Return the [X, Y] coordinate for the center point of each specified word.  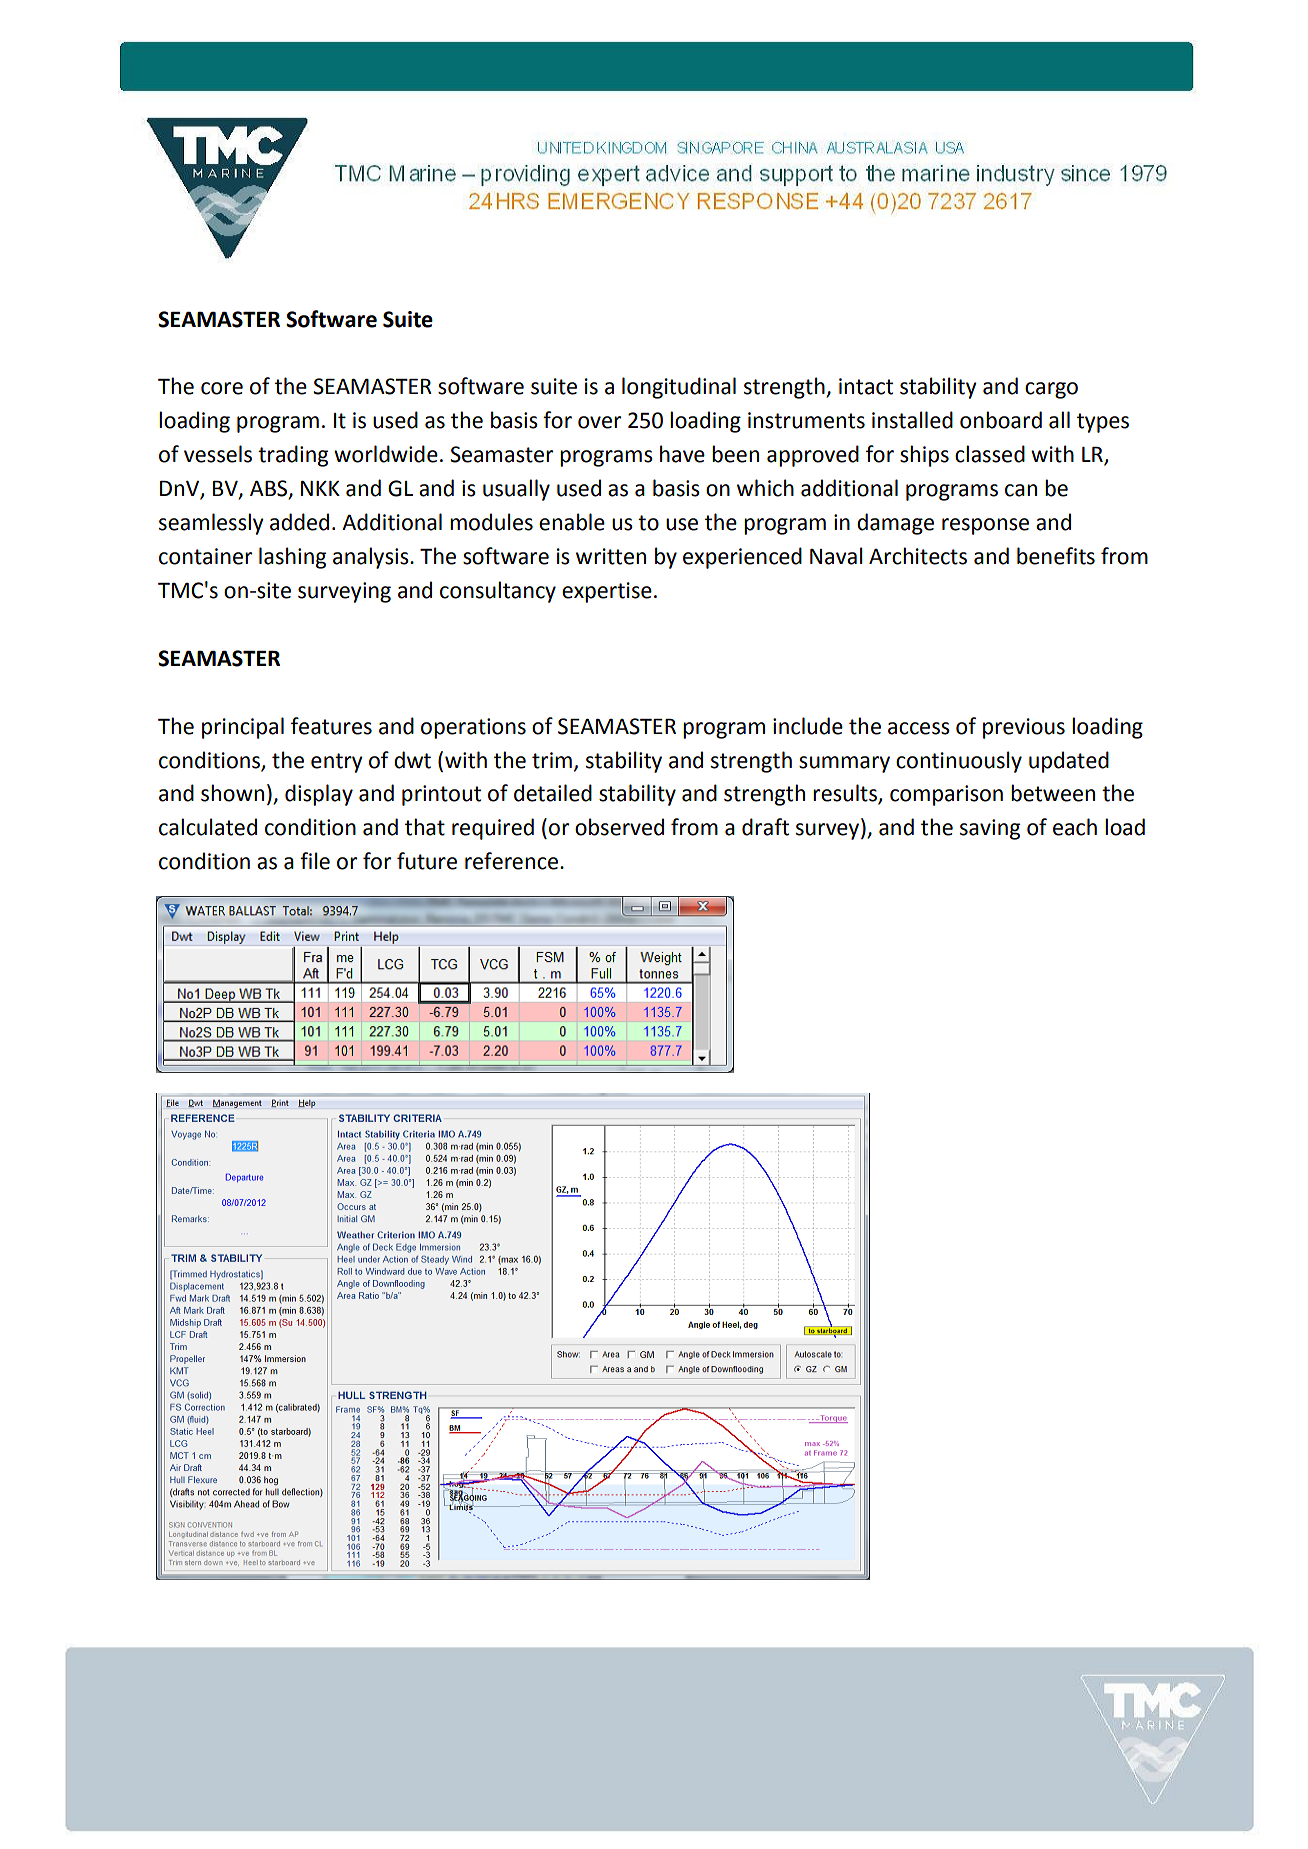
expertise [607, 592]
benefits [1056, 556]
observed [619, 827]
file [315, 861]
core [222, 388]
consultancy [498, 592]
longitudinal [679, 388]
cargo [1051, 390]
